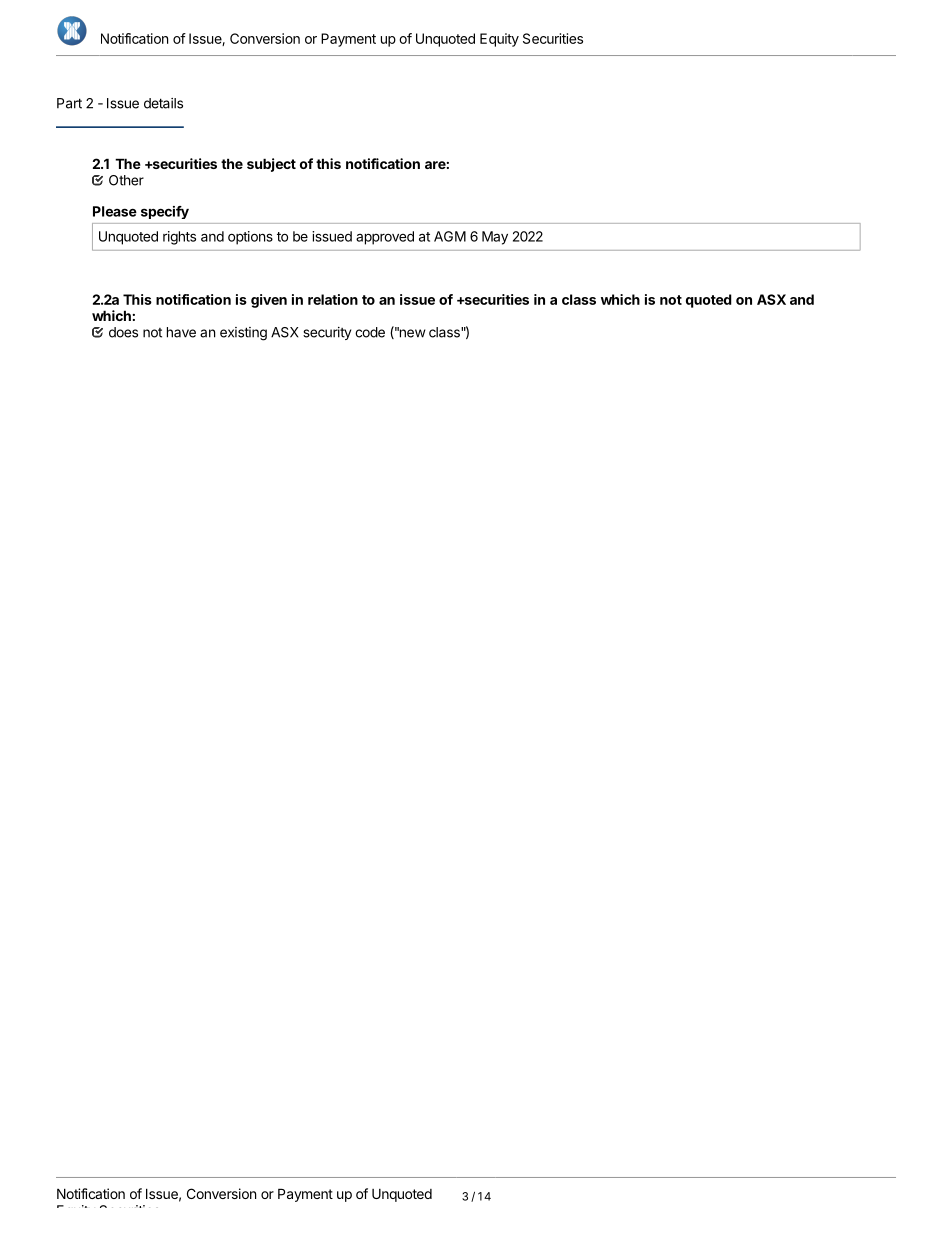 This screenshot has height=1233, width=952. What do you see at coordinates (163, 103) in the screenshot?
I see `details` at bounding box center [163, 103].
